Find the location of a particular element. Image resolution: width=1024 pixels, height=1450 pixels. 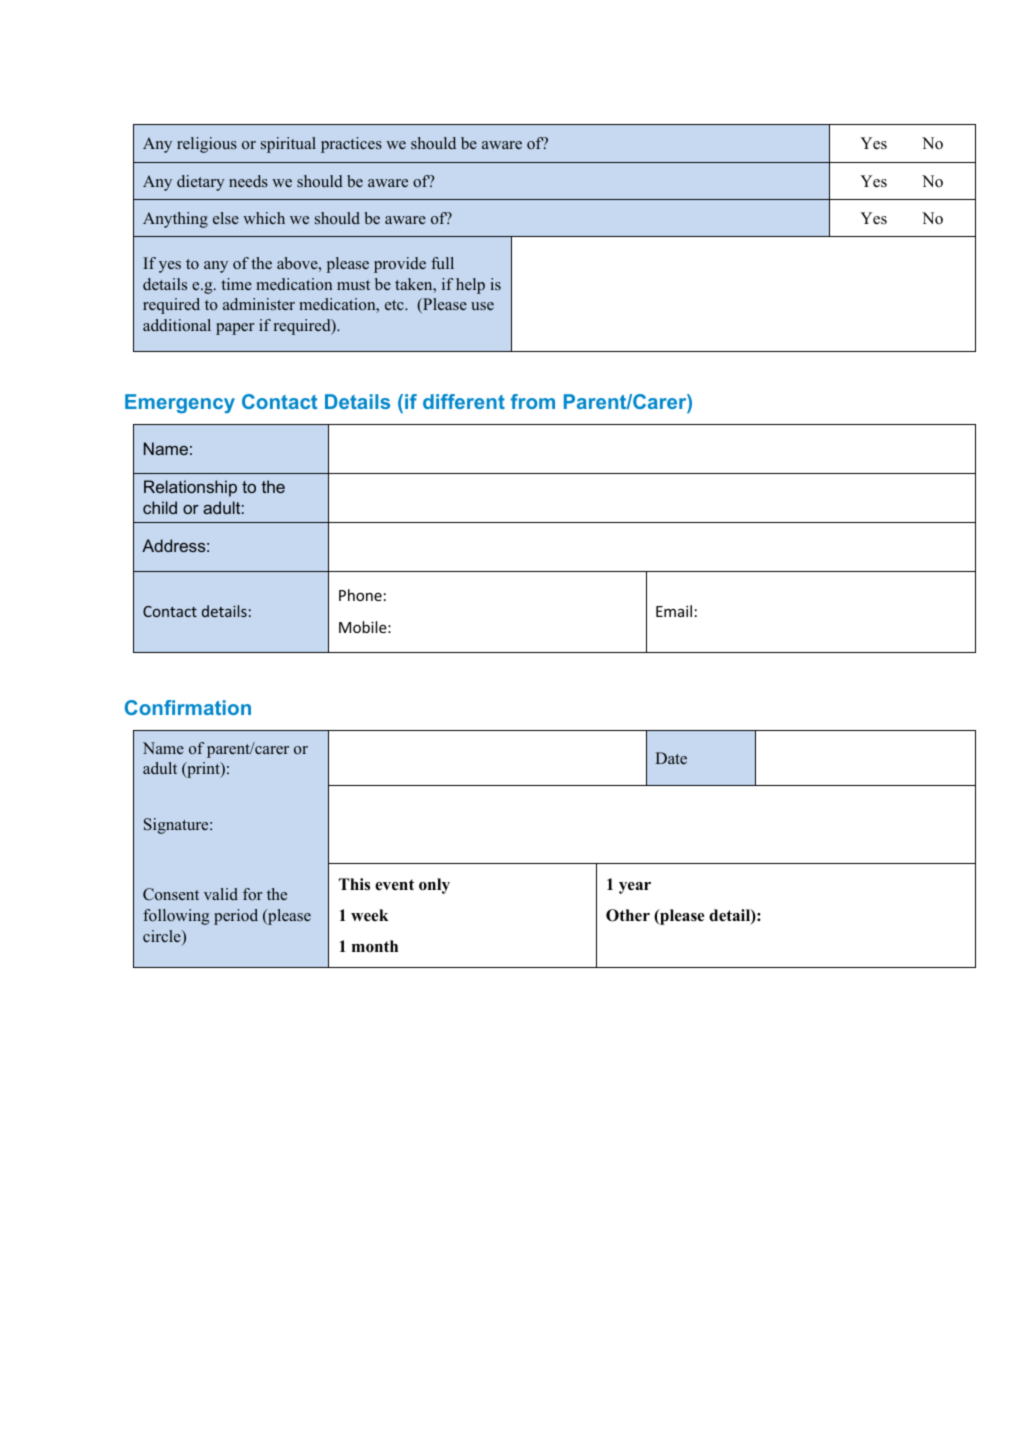

child is located at coordinates (160, 507).
